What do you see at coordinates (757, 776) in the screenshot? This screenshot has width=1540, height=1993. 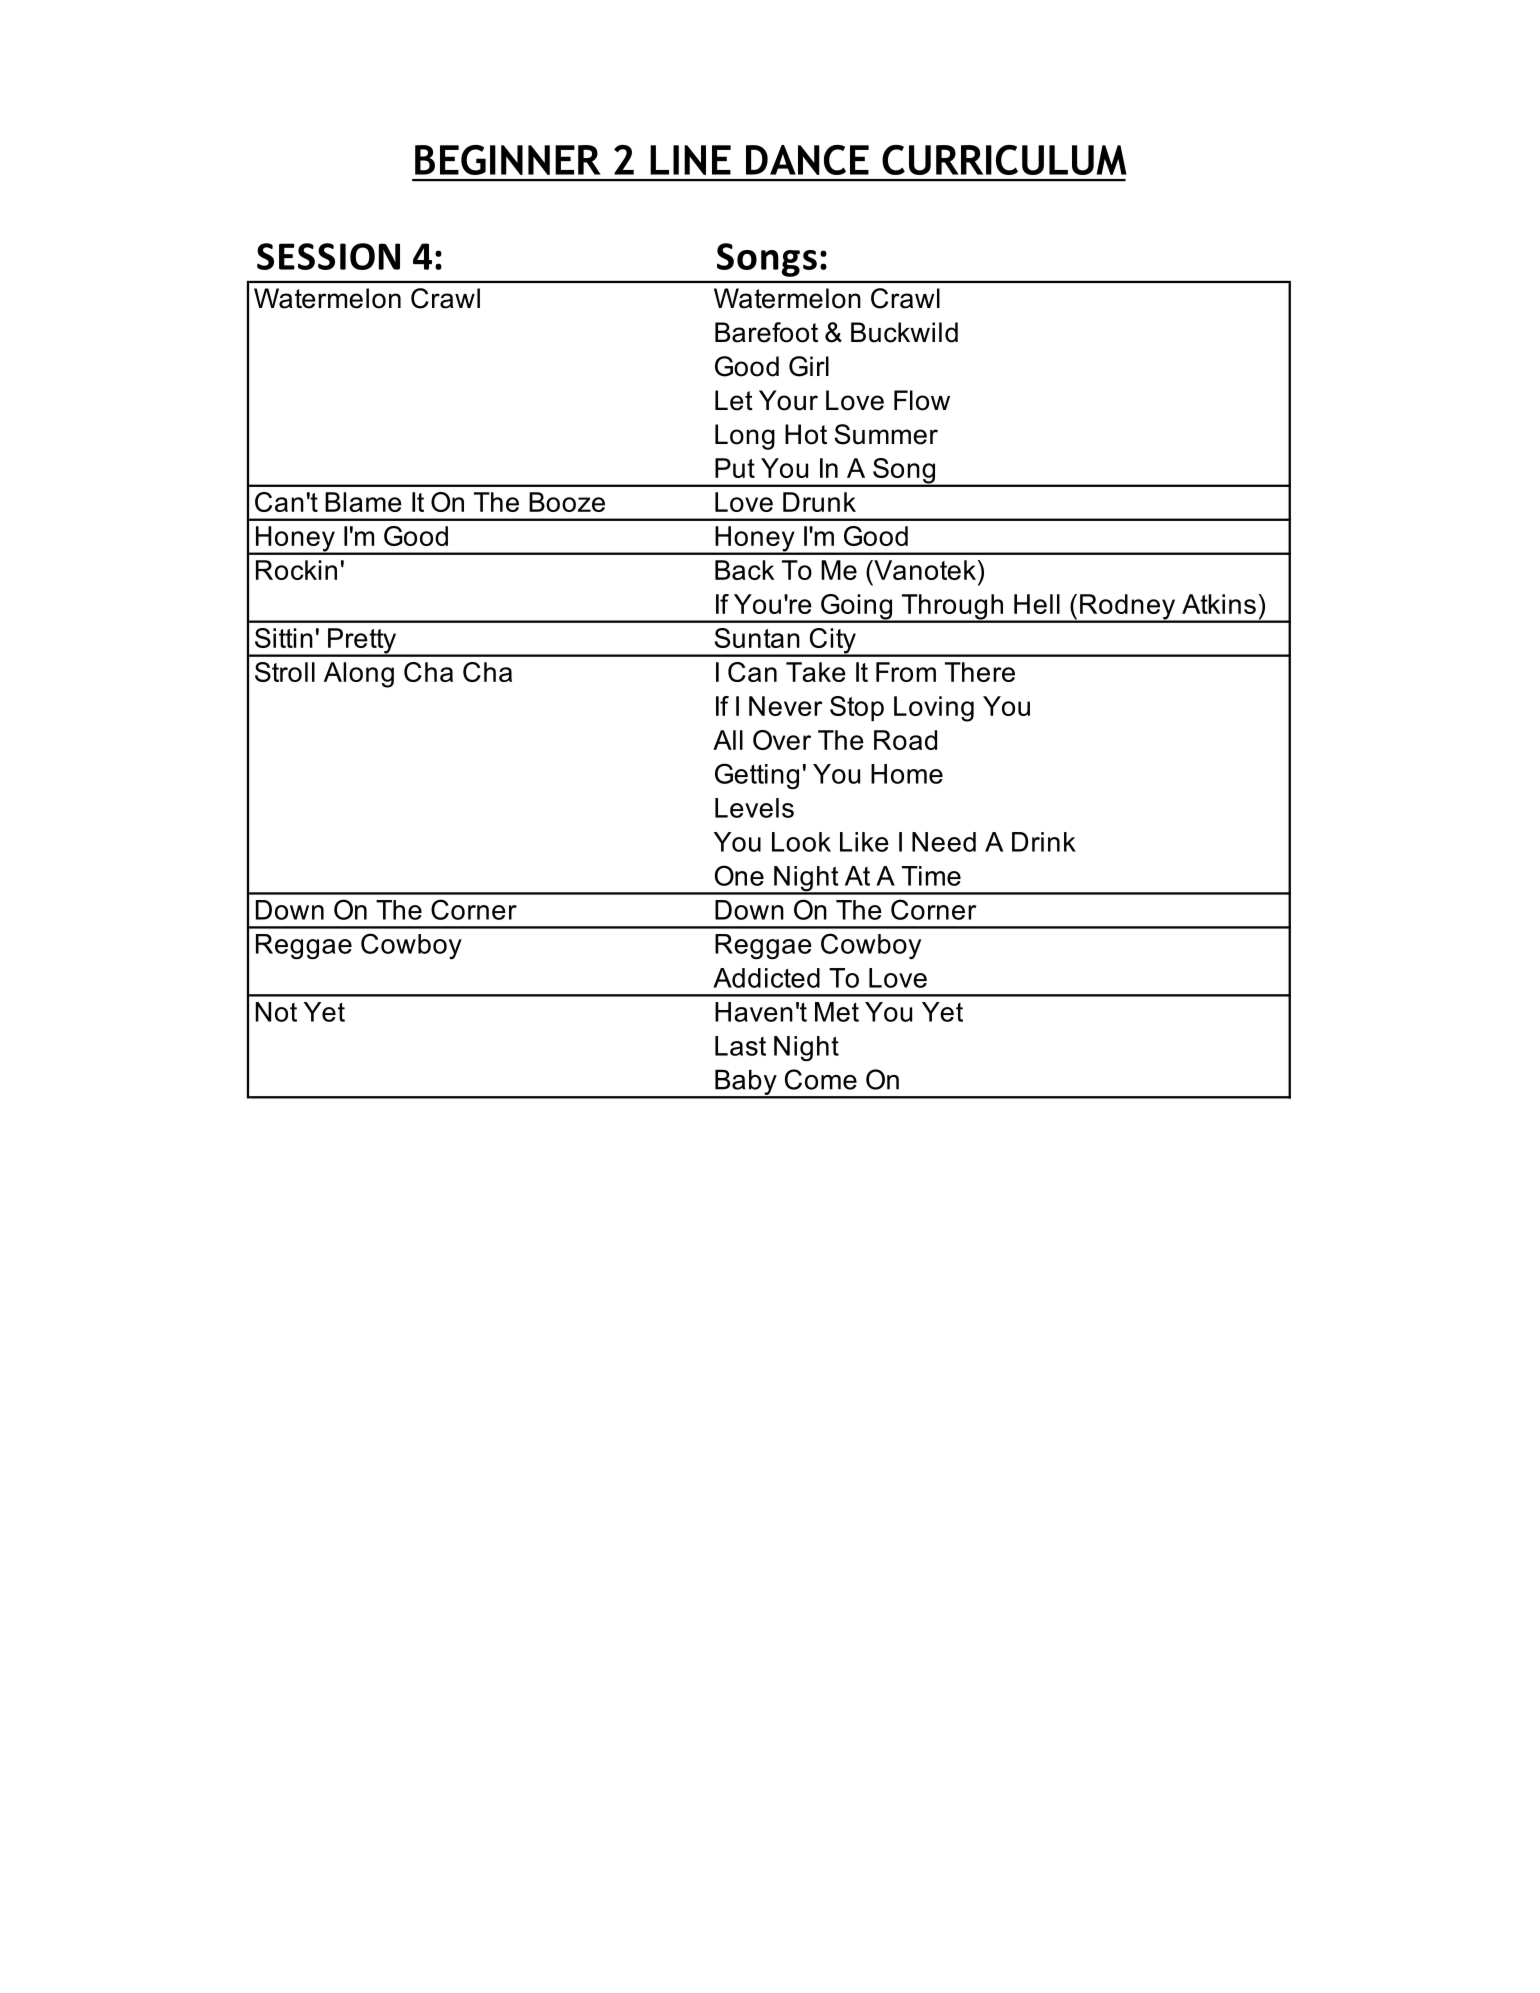 I see `Getting` at bounding box center [757, 776].
